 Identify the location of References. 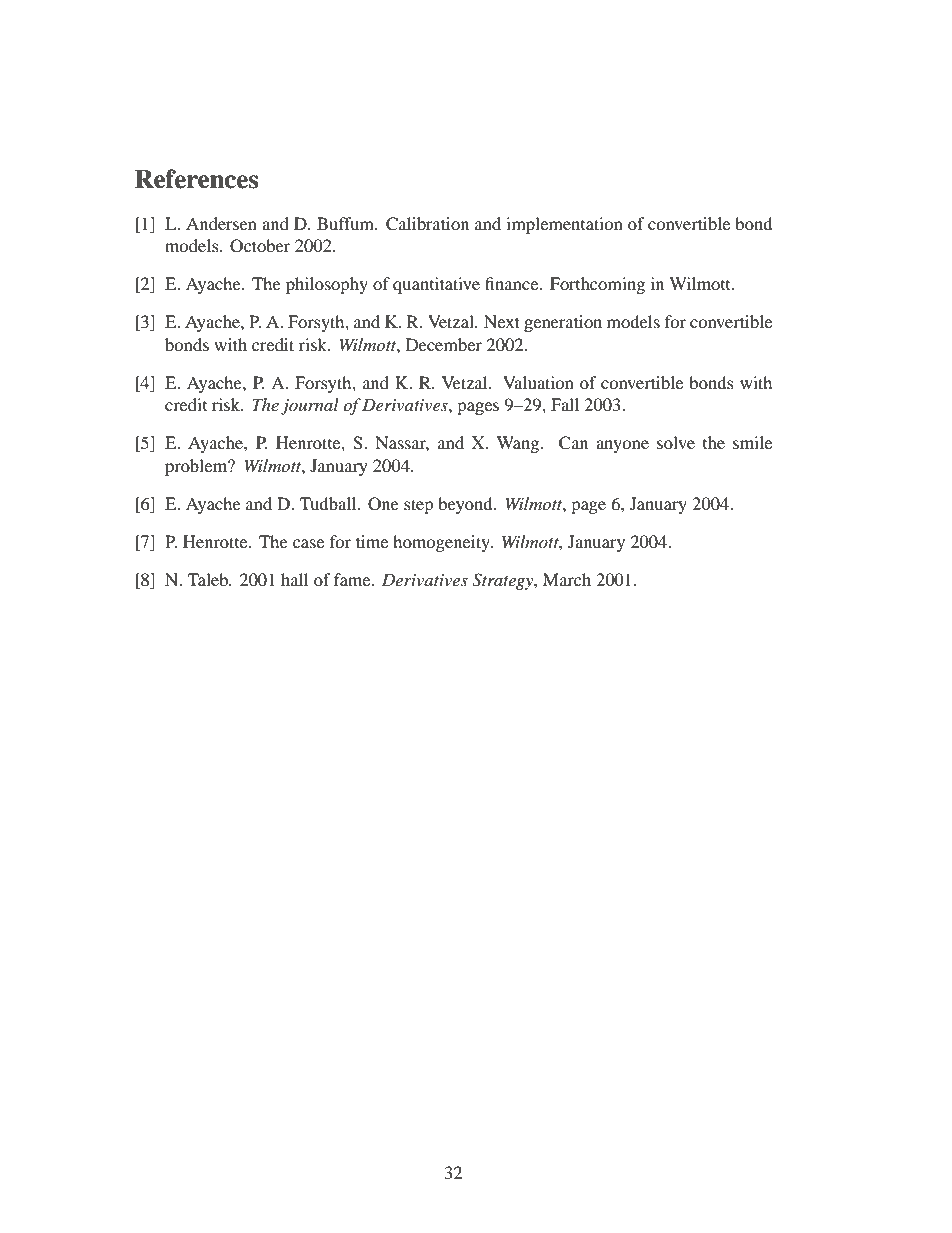
(196, 179).
